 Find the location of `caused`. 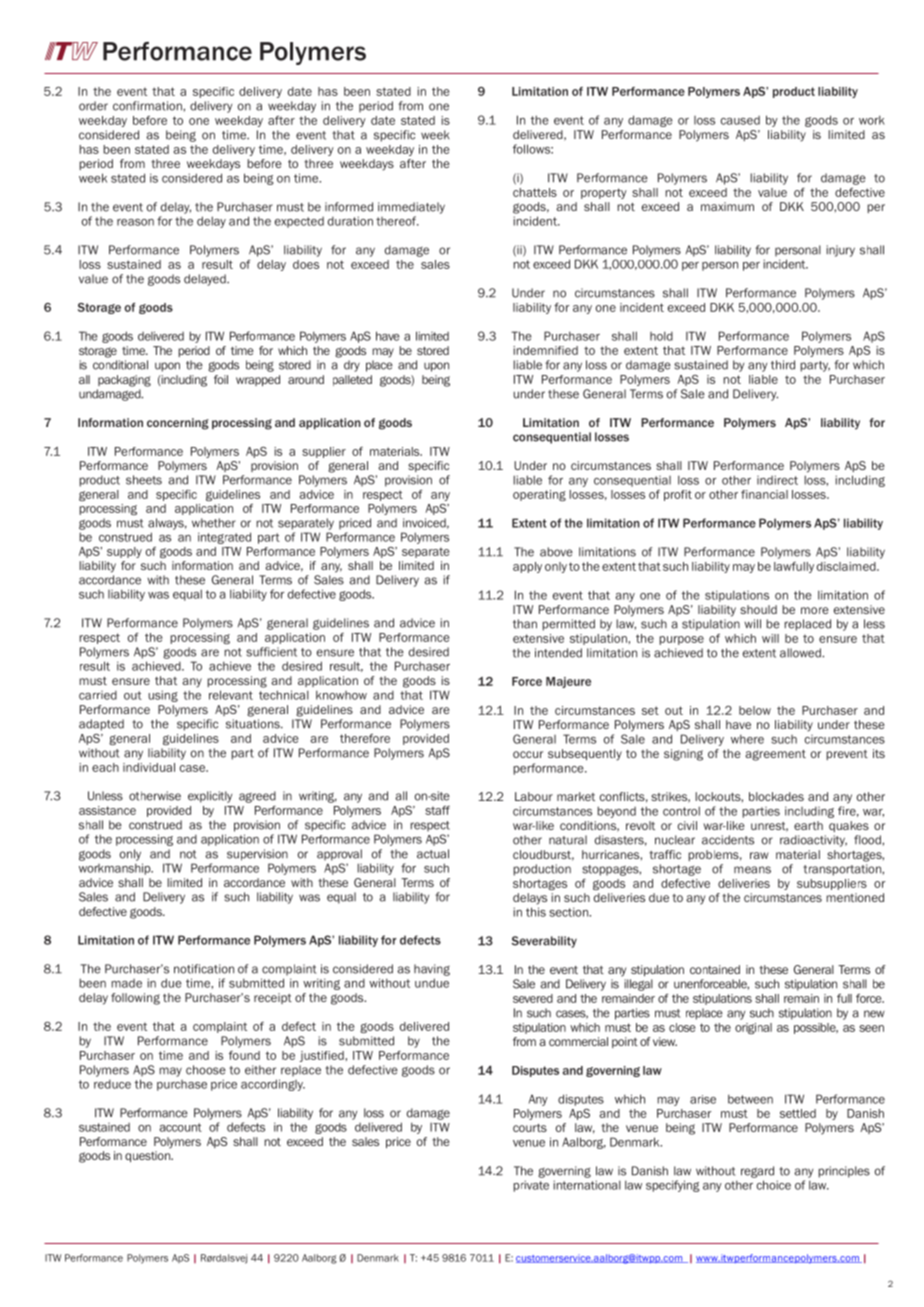

caused is located at coordinates (740, 120).
